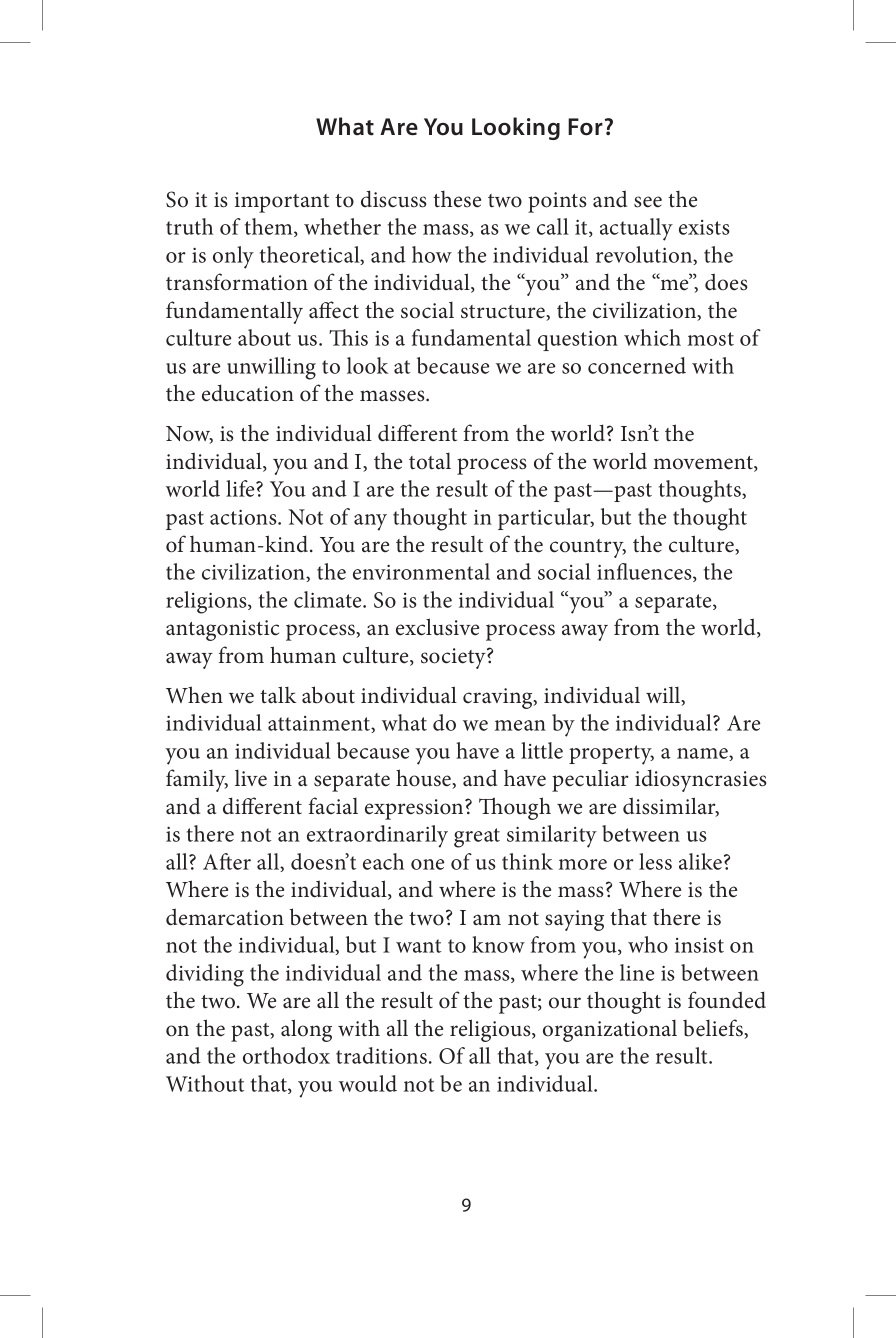 The image size is (896, 1338). Describe the element at coordinates (491, 1030) in the image. I see `religious` at that location.
